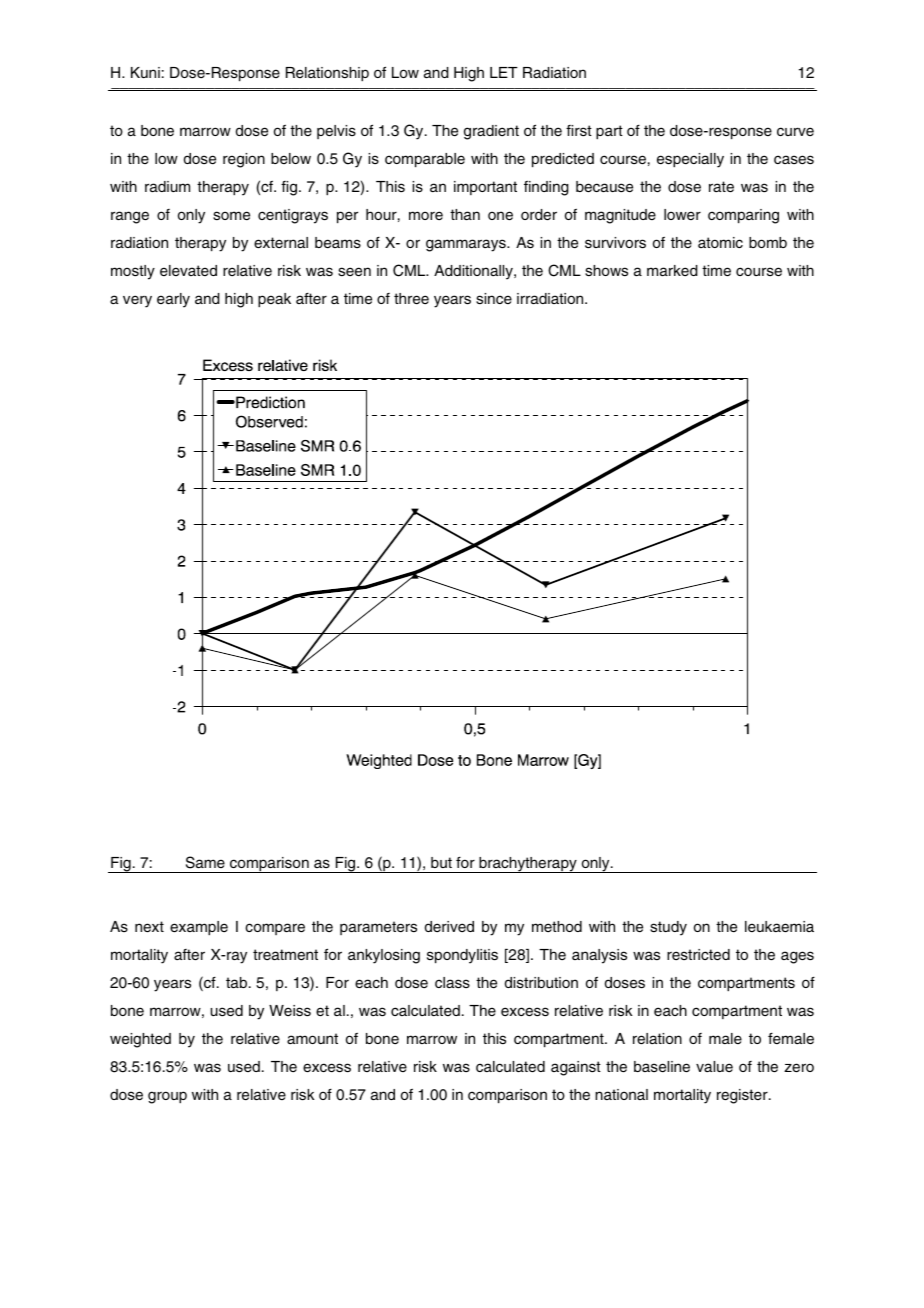  Describe the element at coordinates (672, 270) in the screenshot. I see `marked` at that location.
